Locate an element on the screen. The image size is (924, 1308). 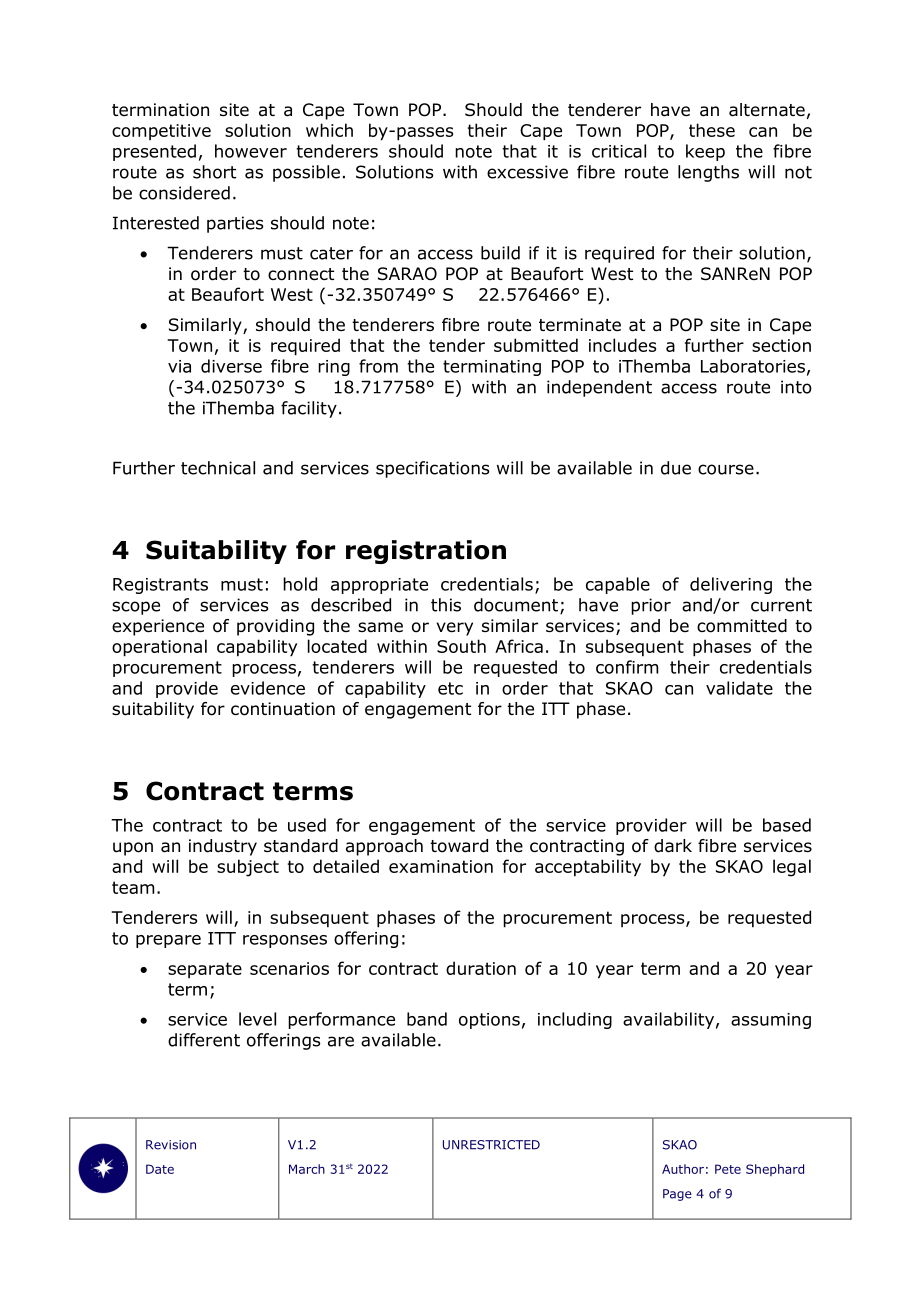
dark is located at coordinates (673, 846).
